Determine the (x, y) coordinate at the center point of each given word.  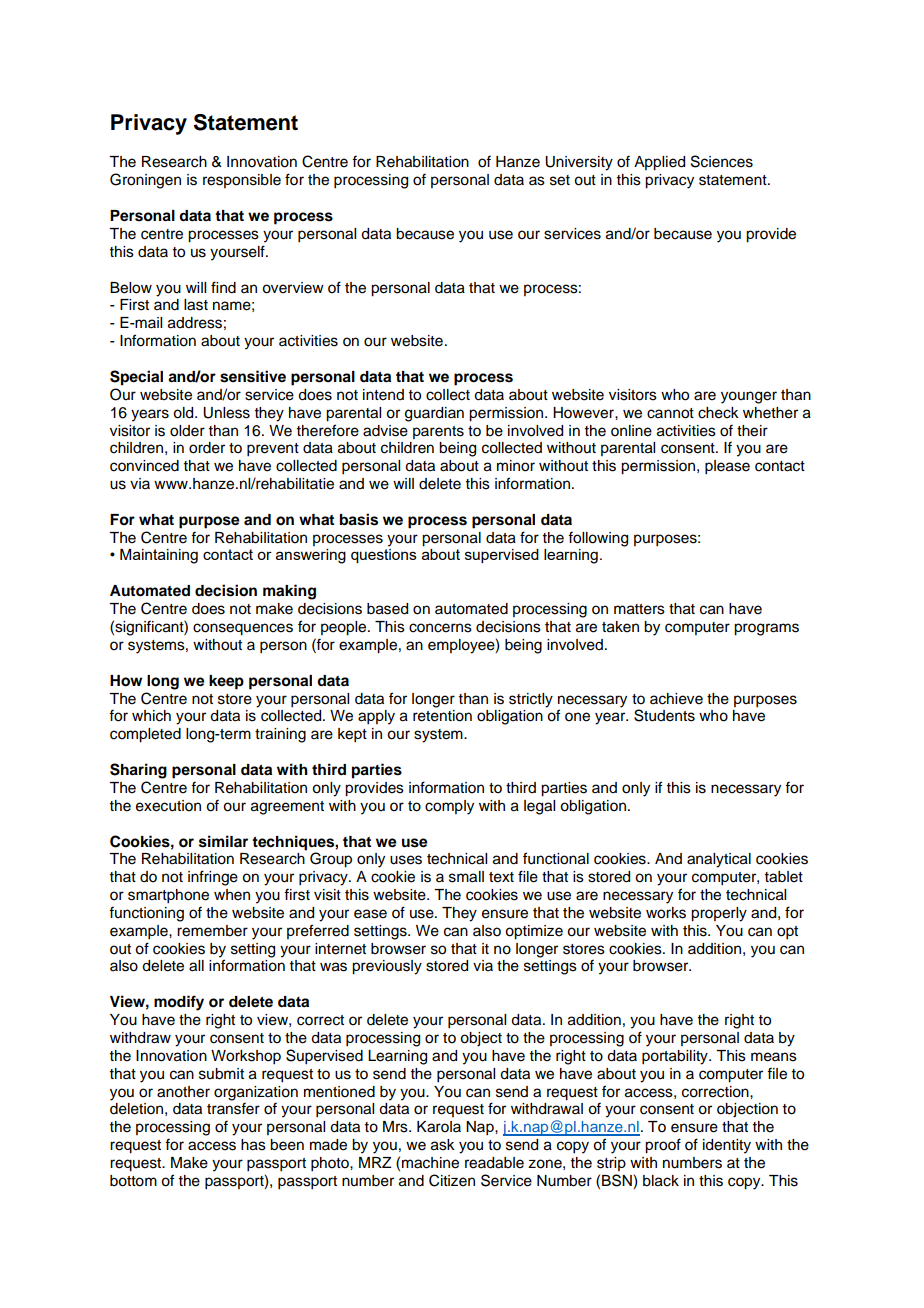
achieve (676, 699)
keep (226, 682)
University (579, 163)
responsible (242, 181)
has (253, 1145)
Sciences (722, 161)
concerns (440, 628)
